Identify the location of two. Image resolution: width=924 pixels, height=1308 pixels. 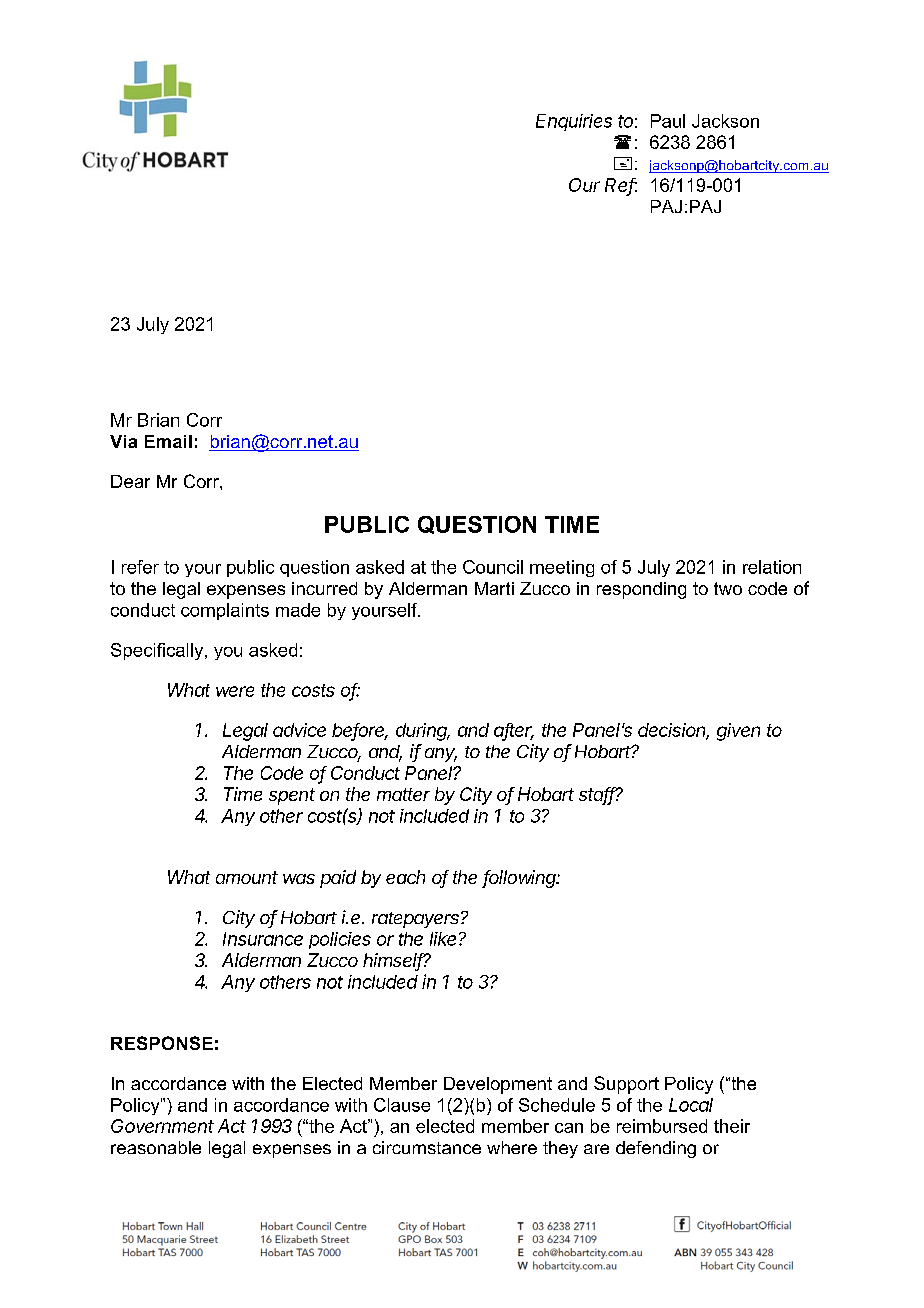
(728, 588).
